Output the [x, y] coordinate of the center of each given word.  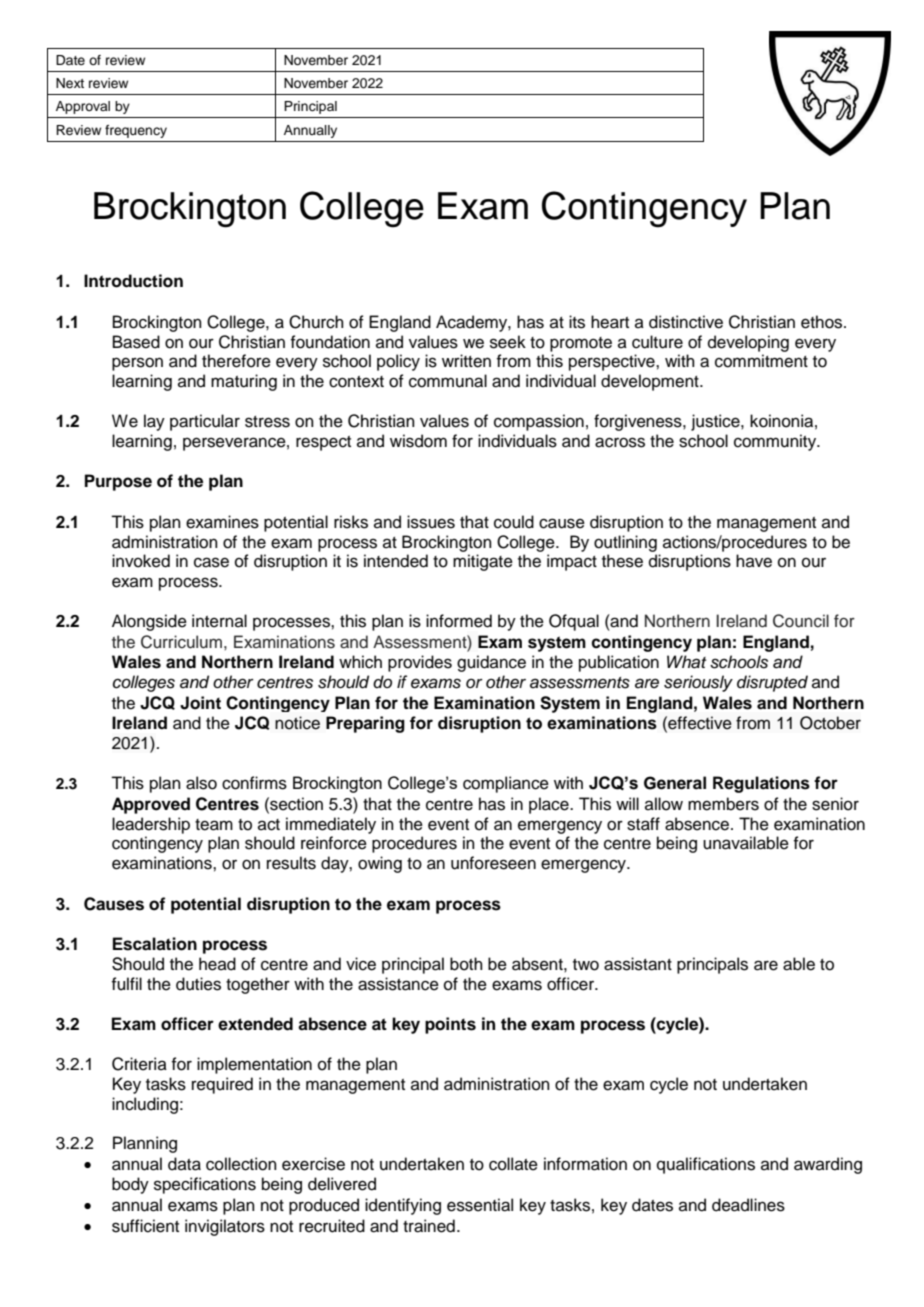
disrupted [772, 683]
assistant [638, 964]
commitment [761, 361]
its [577, 322]
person [137, 364]
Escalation [155, 944]
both [466, 964]
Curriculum [181, 642]
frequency [136, 131]
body [130, 1185]
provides [420, 663]
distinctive [686, 322]
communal [448, 381]
